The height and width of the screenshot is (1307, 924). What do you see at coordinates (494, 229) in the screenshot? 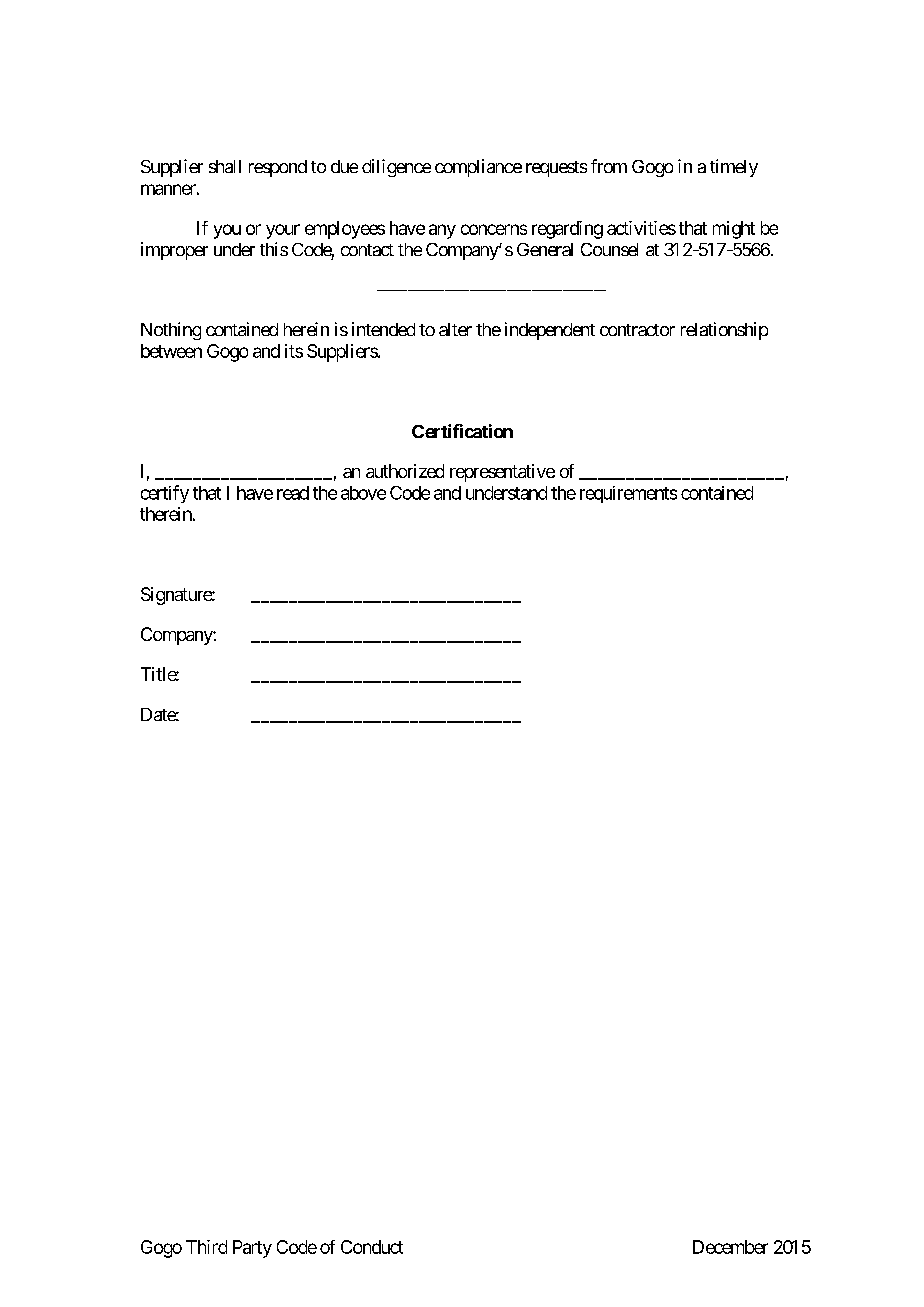
I see `concerns` at bounding box center [494, 229].
